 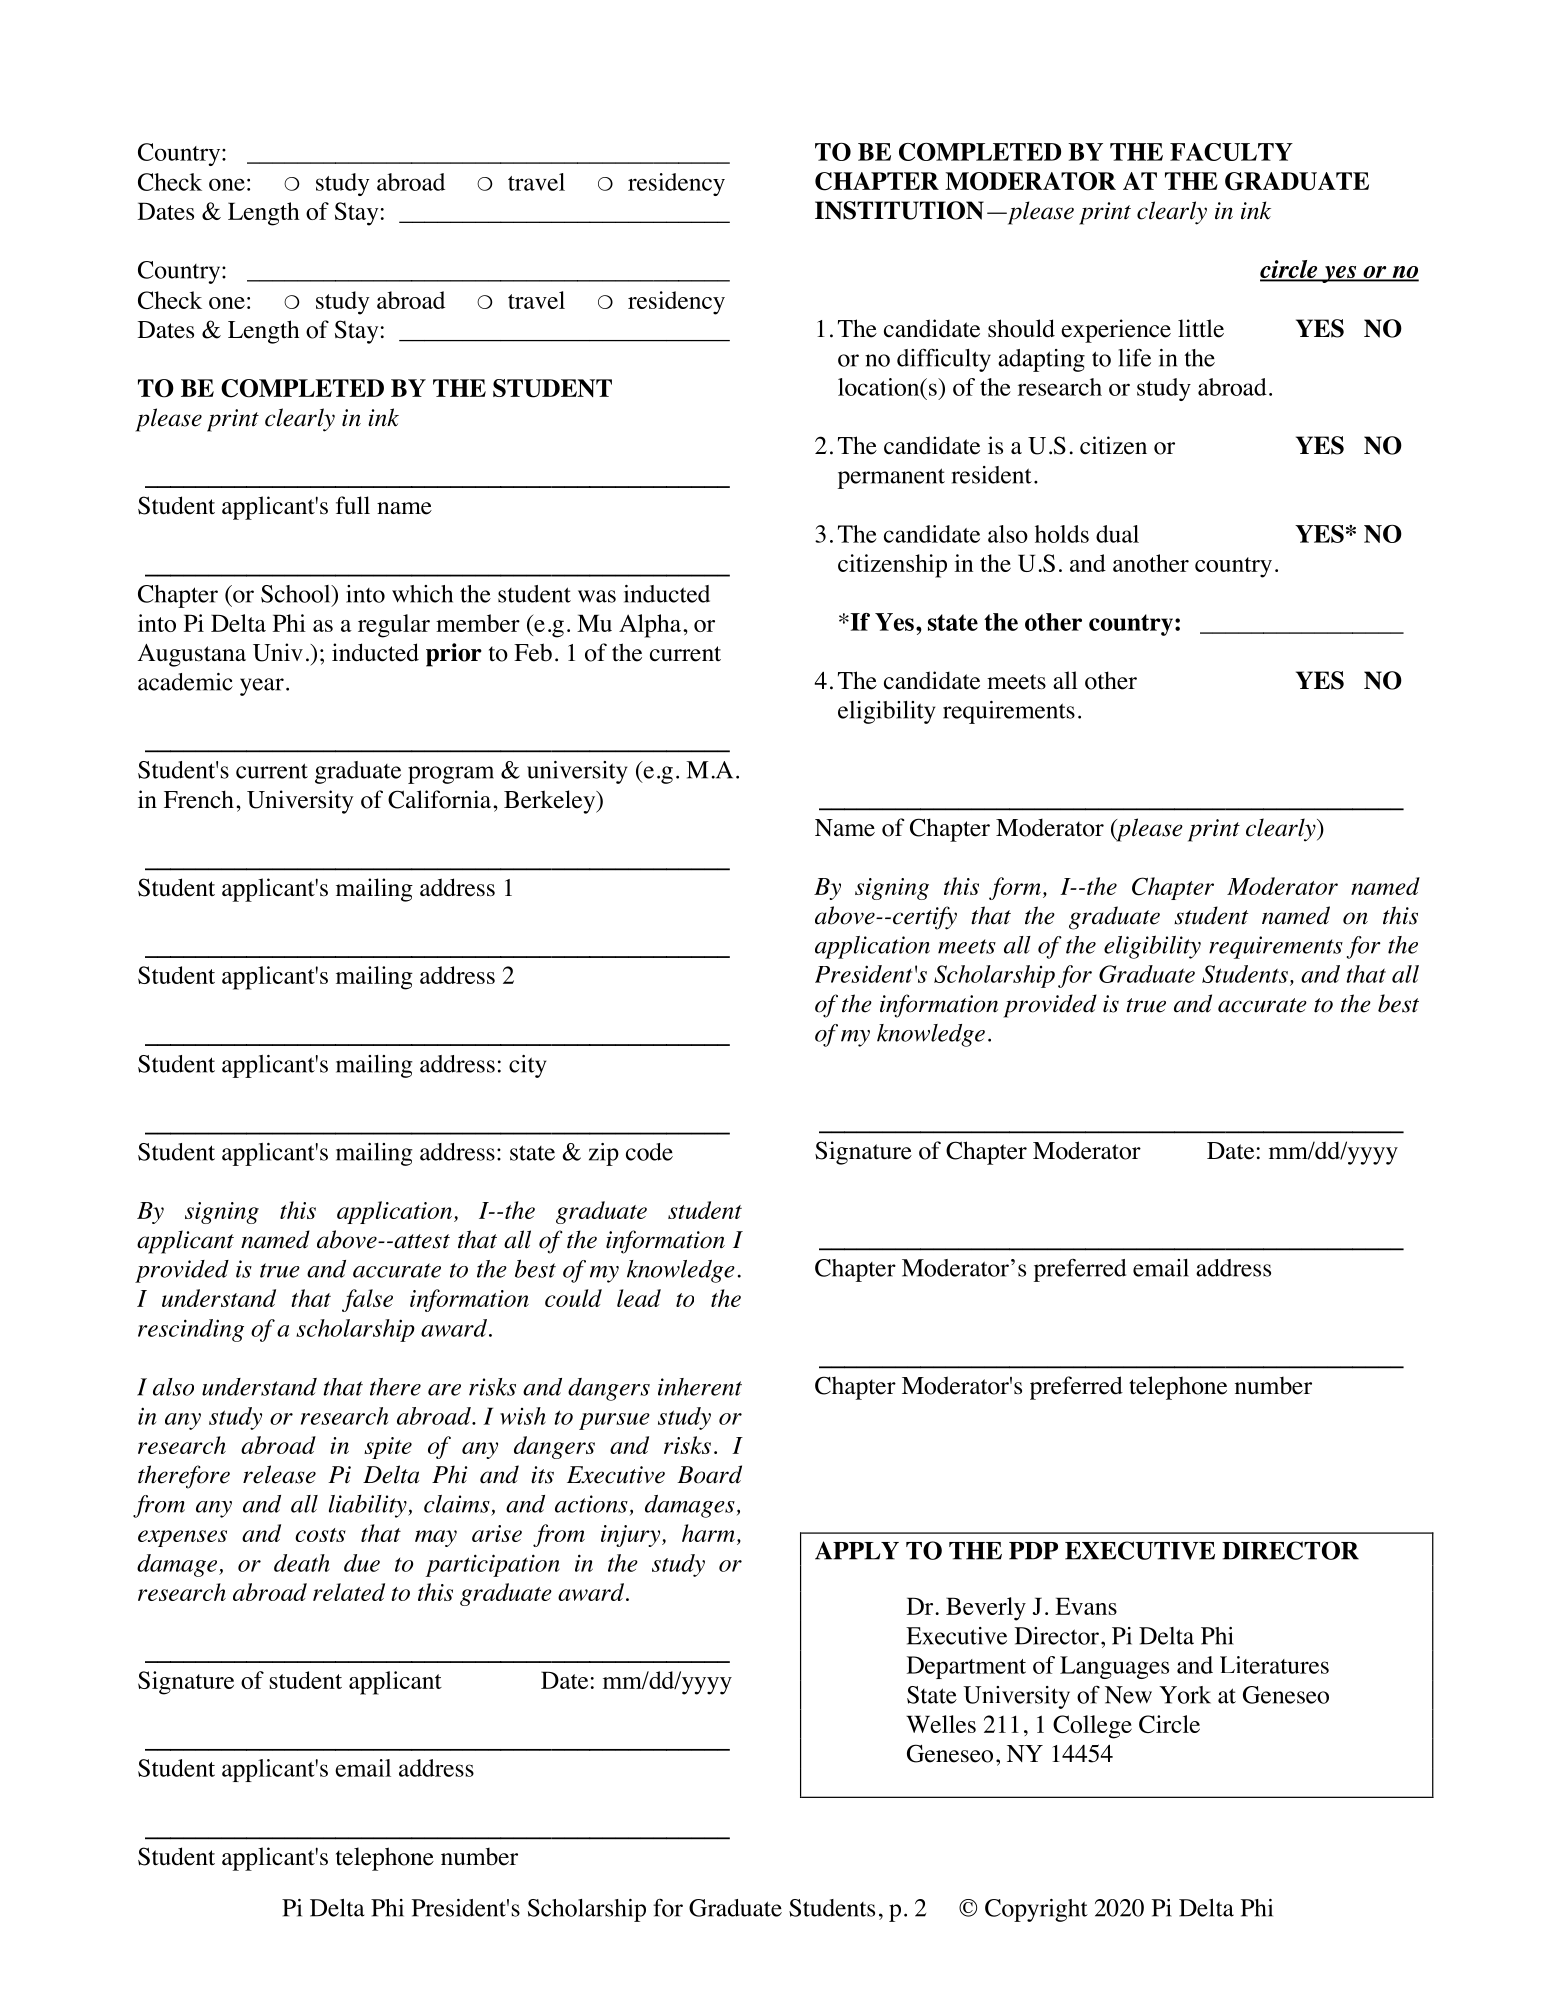 I want to click on full, so click(x=353, y=505).
